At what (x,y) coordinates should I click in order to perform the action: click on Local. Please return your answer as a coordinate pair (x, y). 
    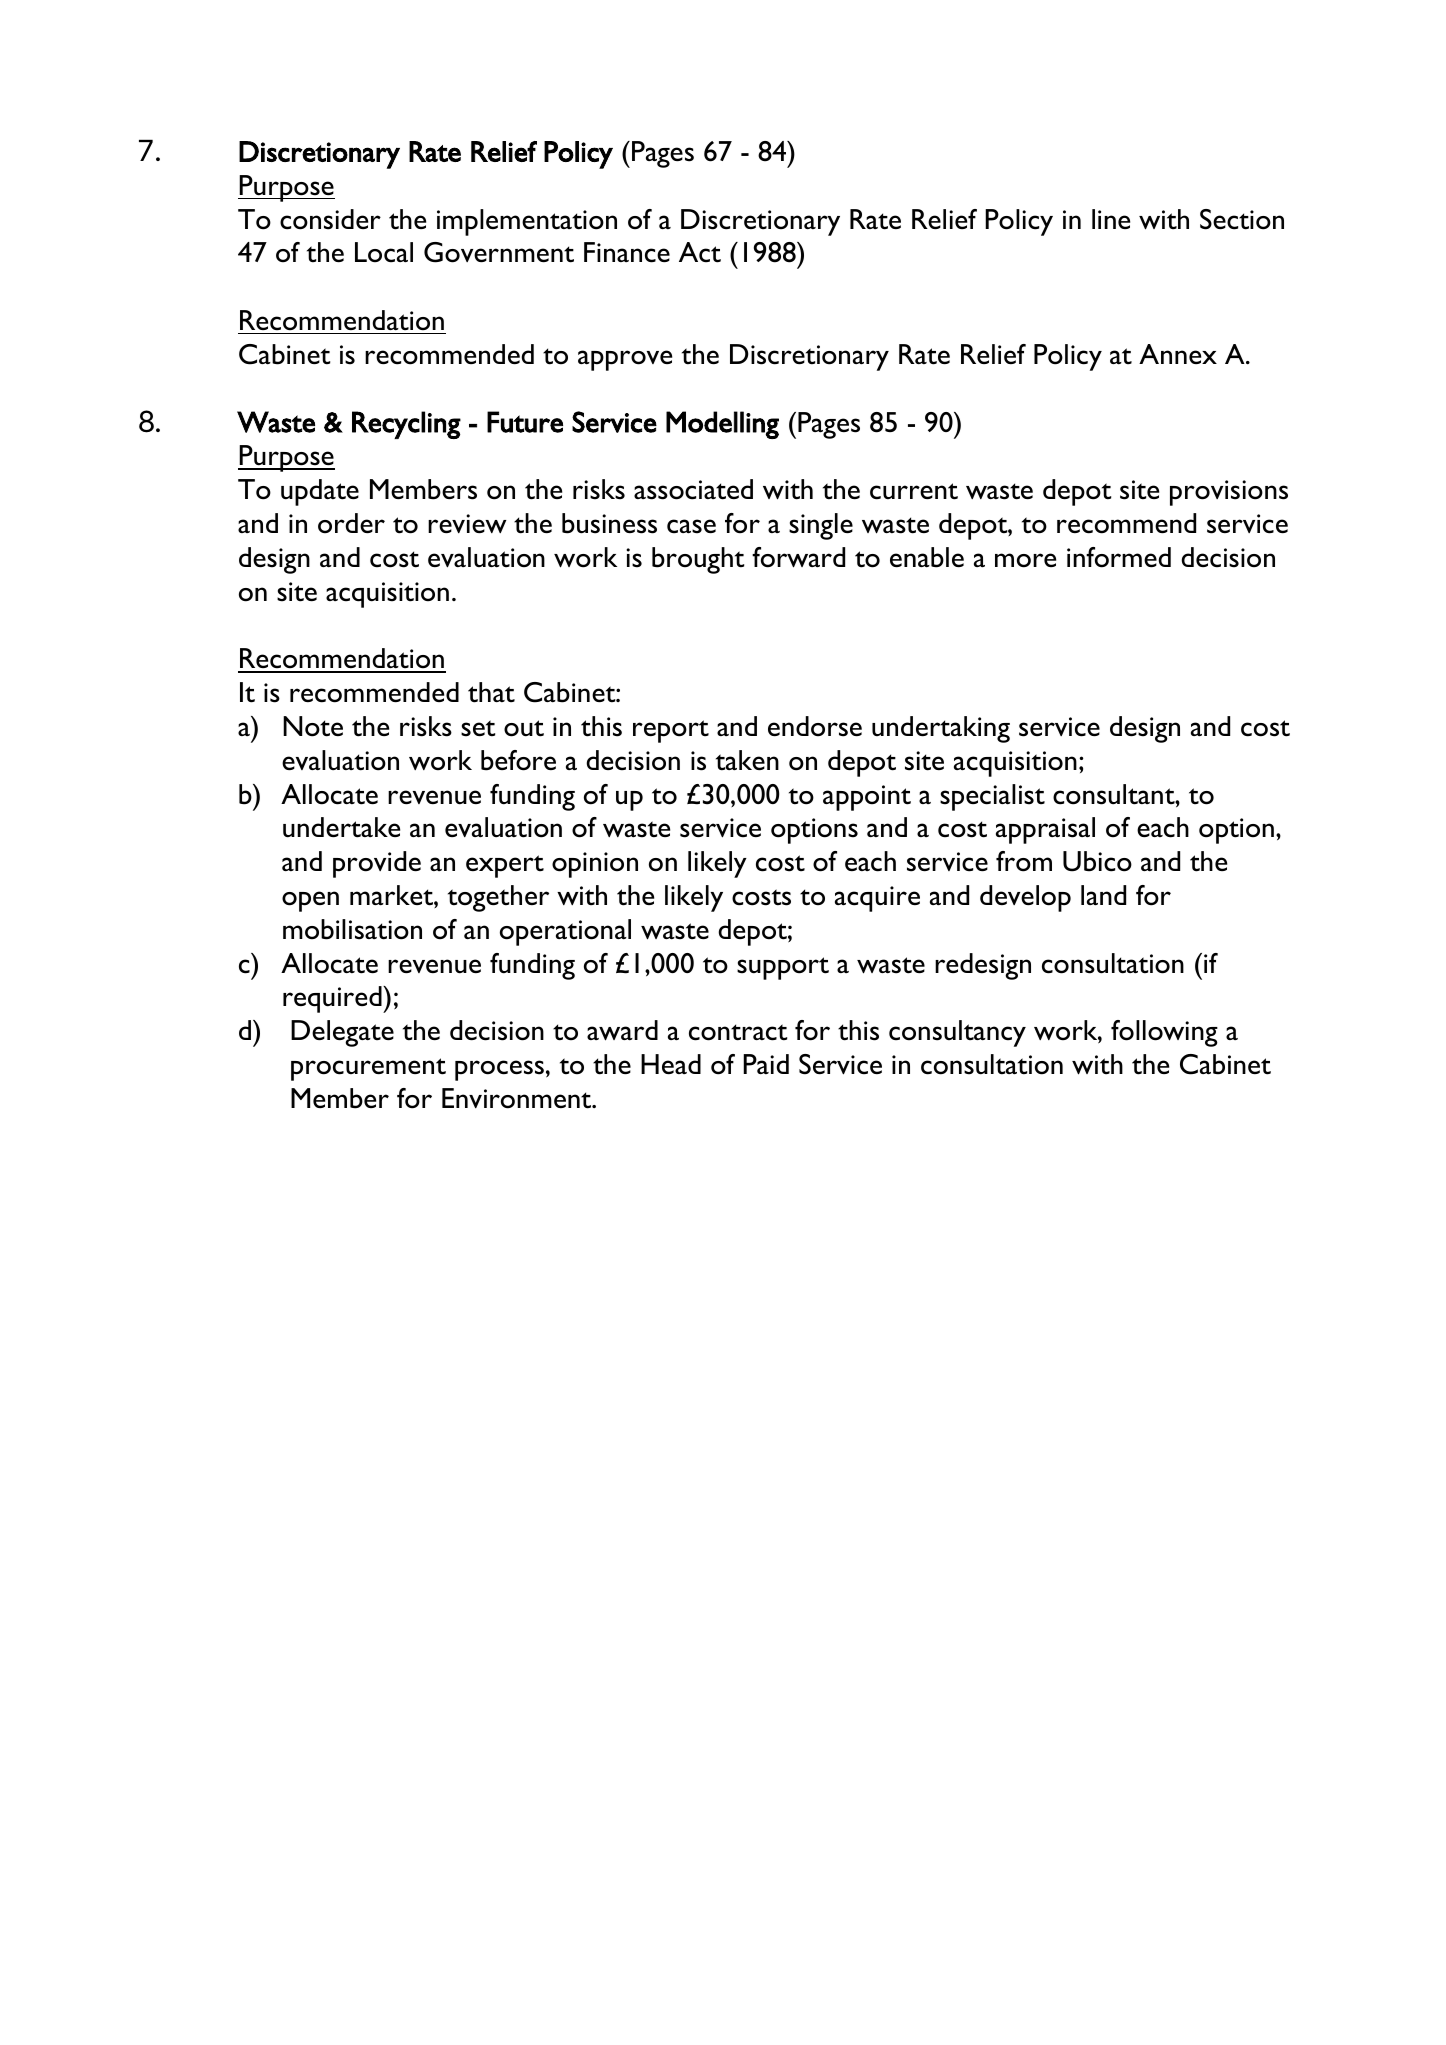
    Looking at the image, I should click on (384, 252).
